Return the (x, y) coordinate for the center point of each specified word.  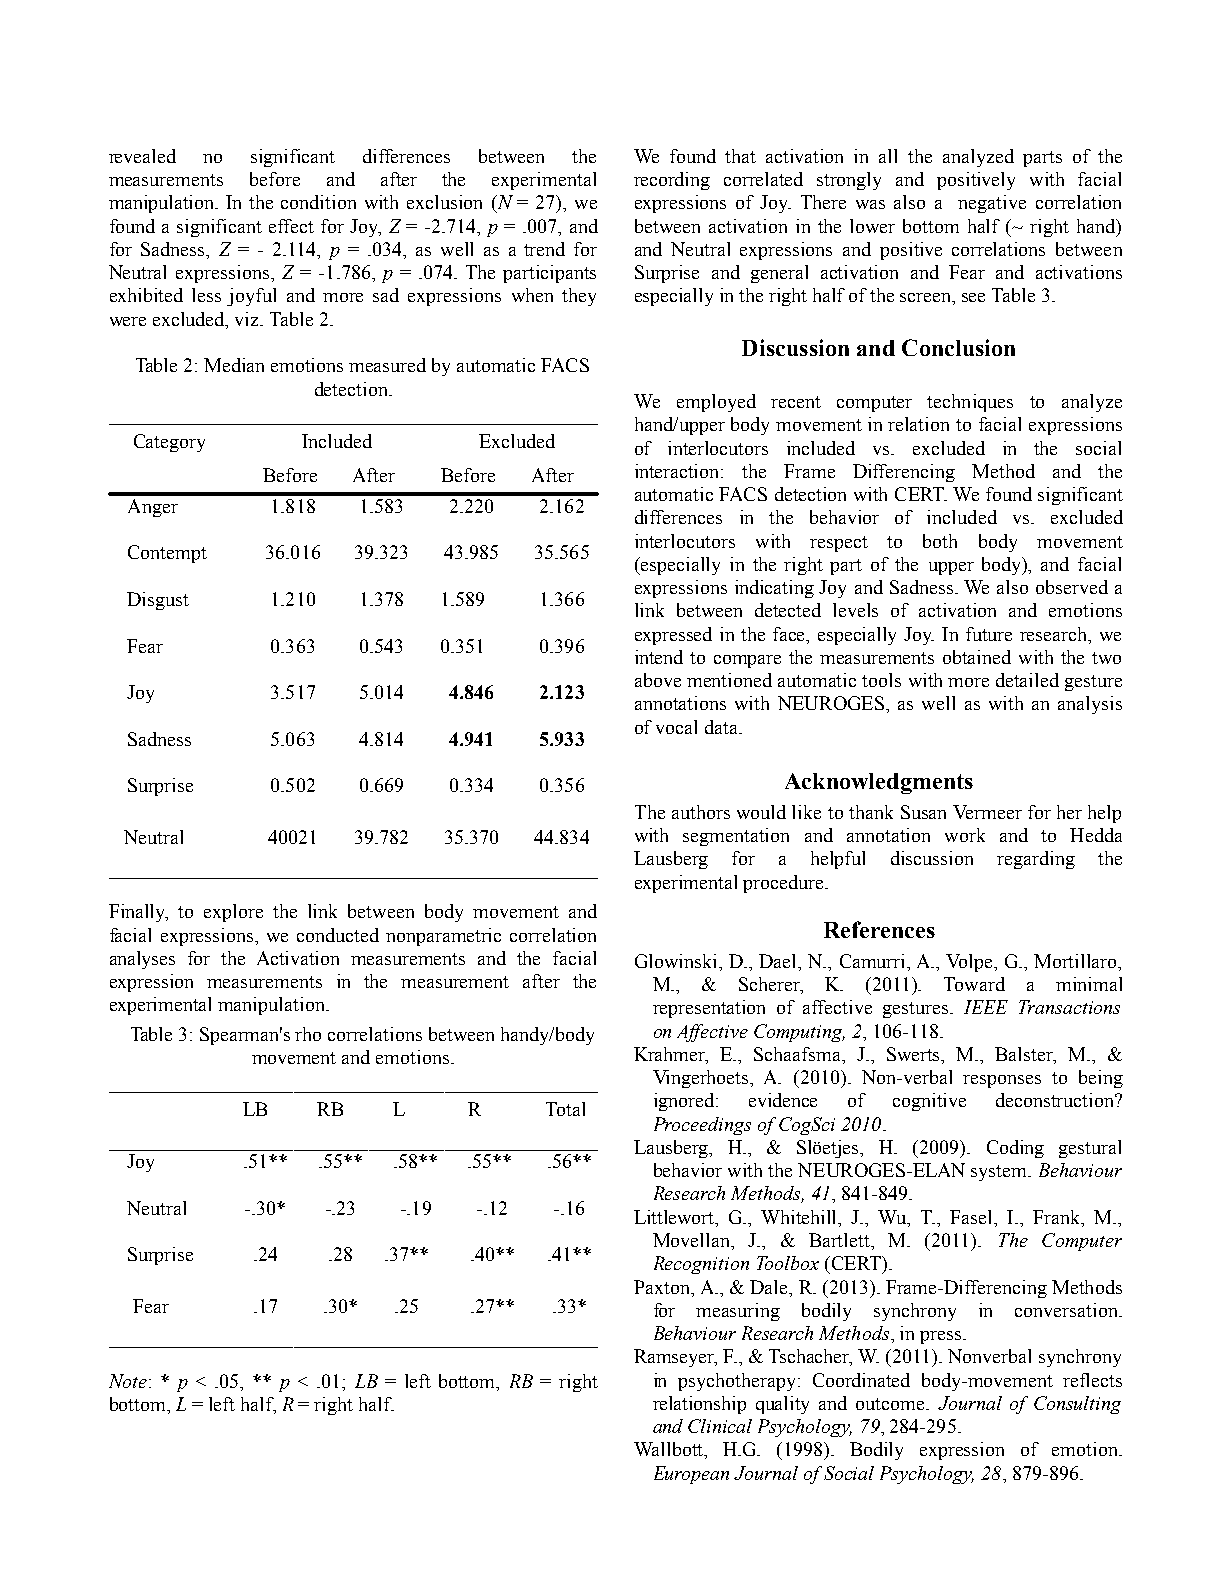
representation (709, 1009)
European (691, 1475)
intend (659, 657)
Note (128, 1381)
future (989, 634)
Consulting (1077, 1405)
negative (992, 204)
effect (291, 226)
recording (672, 181)
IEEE (986, 1007)
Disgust (158, 601)
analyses (142, 960)
